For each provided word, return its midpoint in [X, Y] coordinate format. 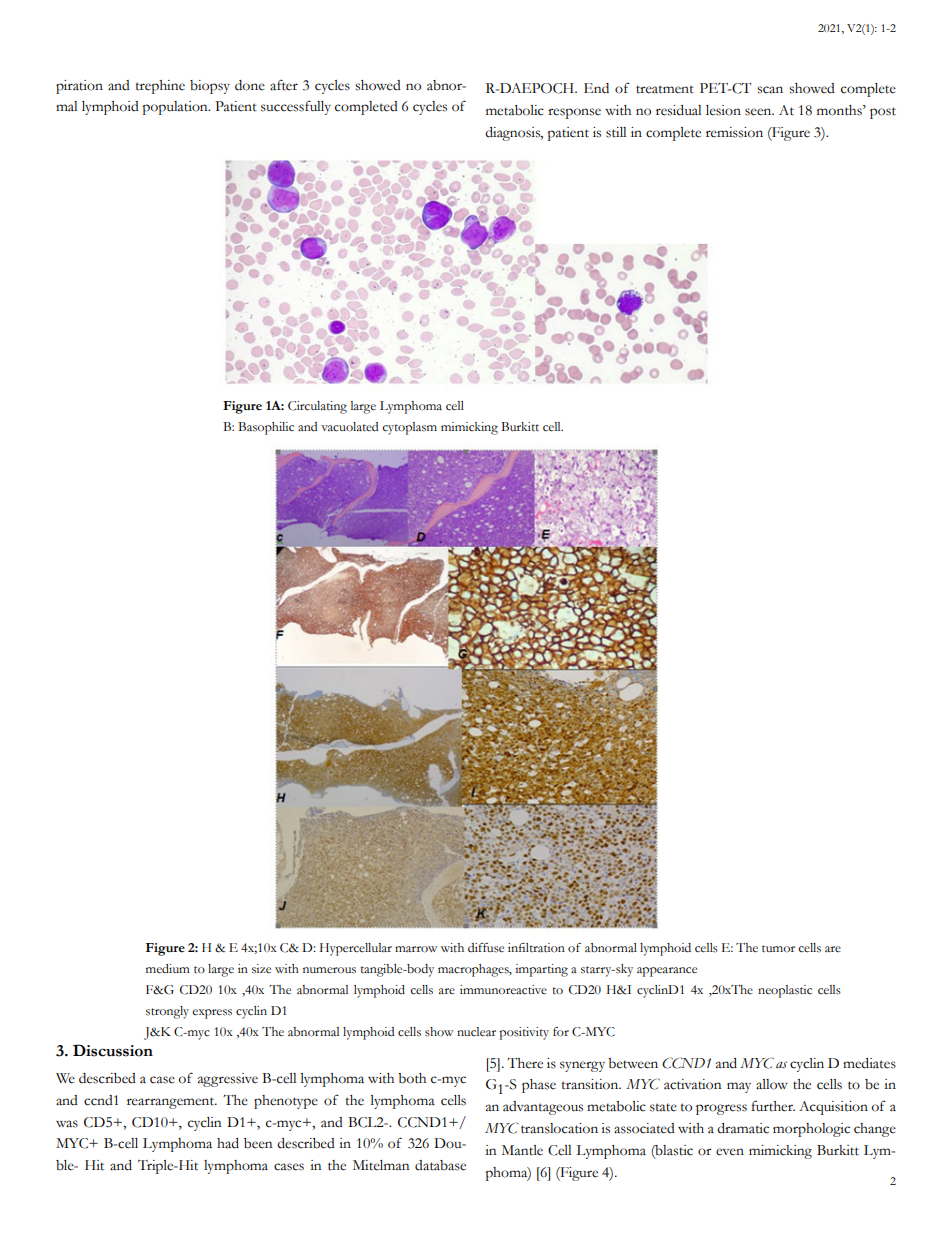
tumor [778, 948]
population [176, 108]
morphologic [811, 1130]
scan [770, 90]
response [574, 113]
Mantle [522, 1150]
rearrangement [172, 1103]
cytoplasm [409, 428]
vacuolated [349, 427]
